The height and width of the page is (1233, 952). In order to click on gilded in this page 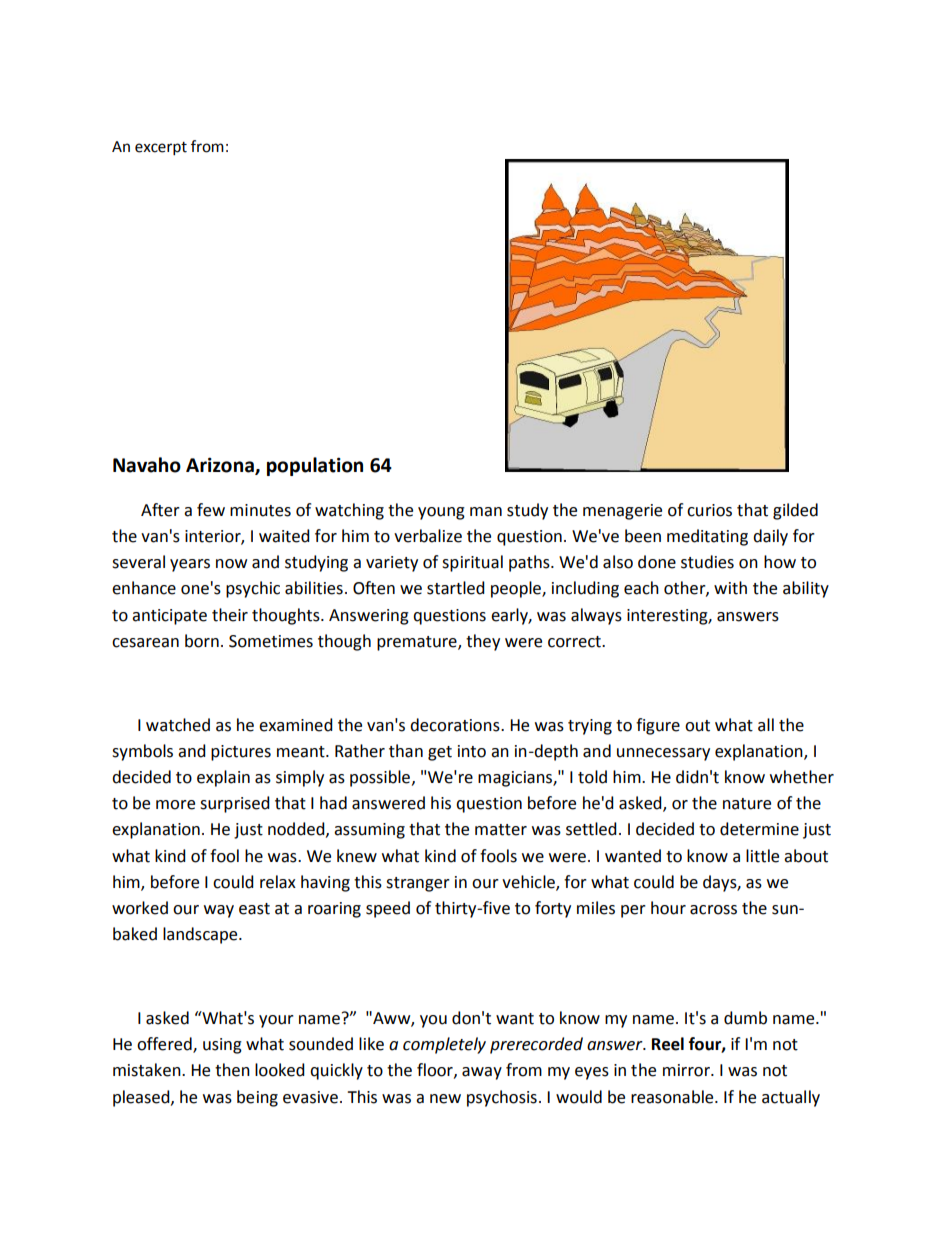, I will do `click(795, 511)`.
